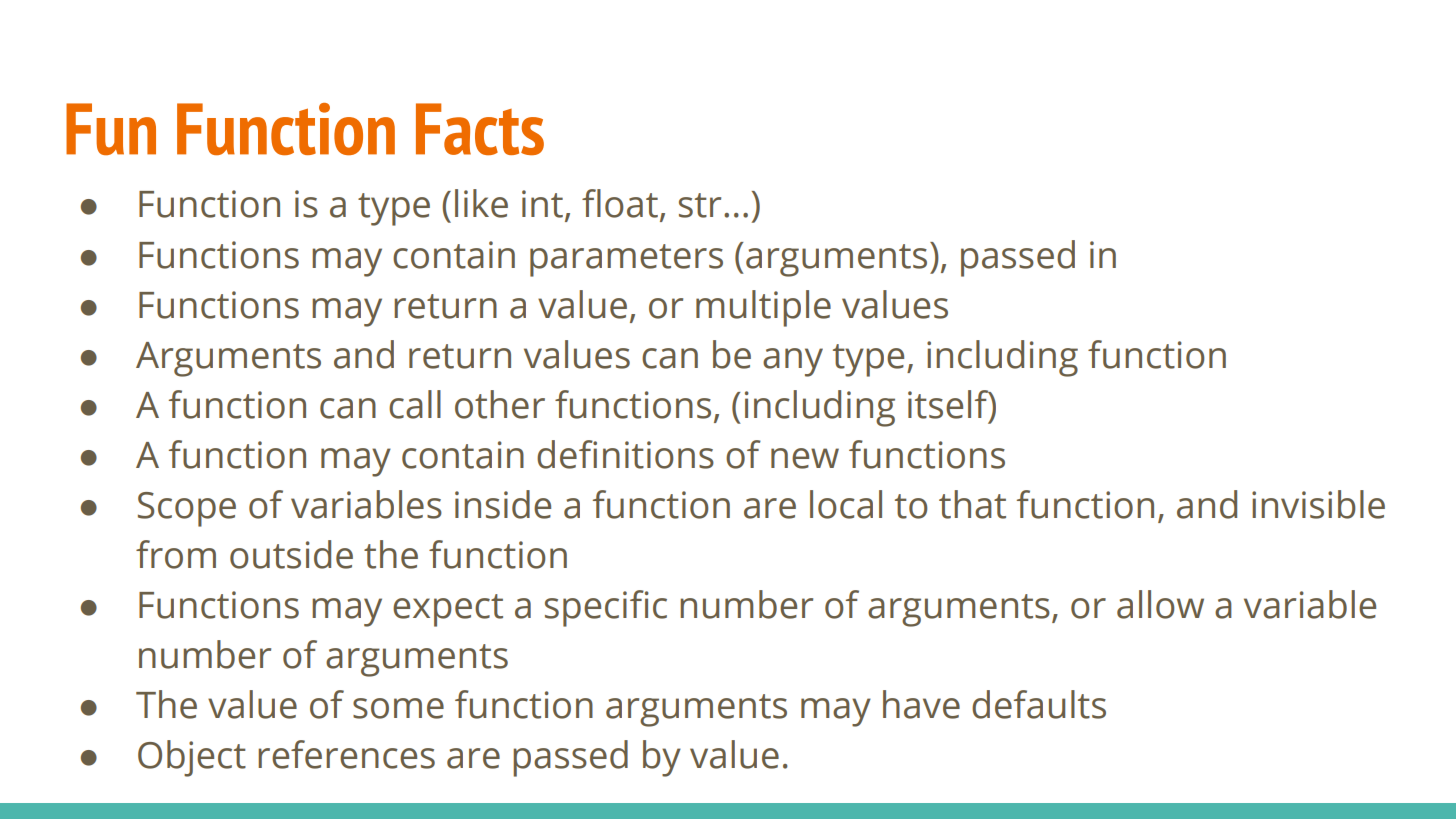 This document has height=819, width=1456. What do you see at coordinates (921, 704) in the document?
I see `have` at bounding box center [921, 704].
